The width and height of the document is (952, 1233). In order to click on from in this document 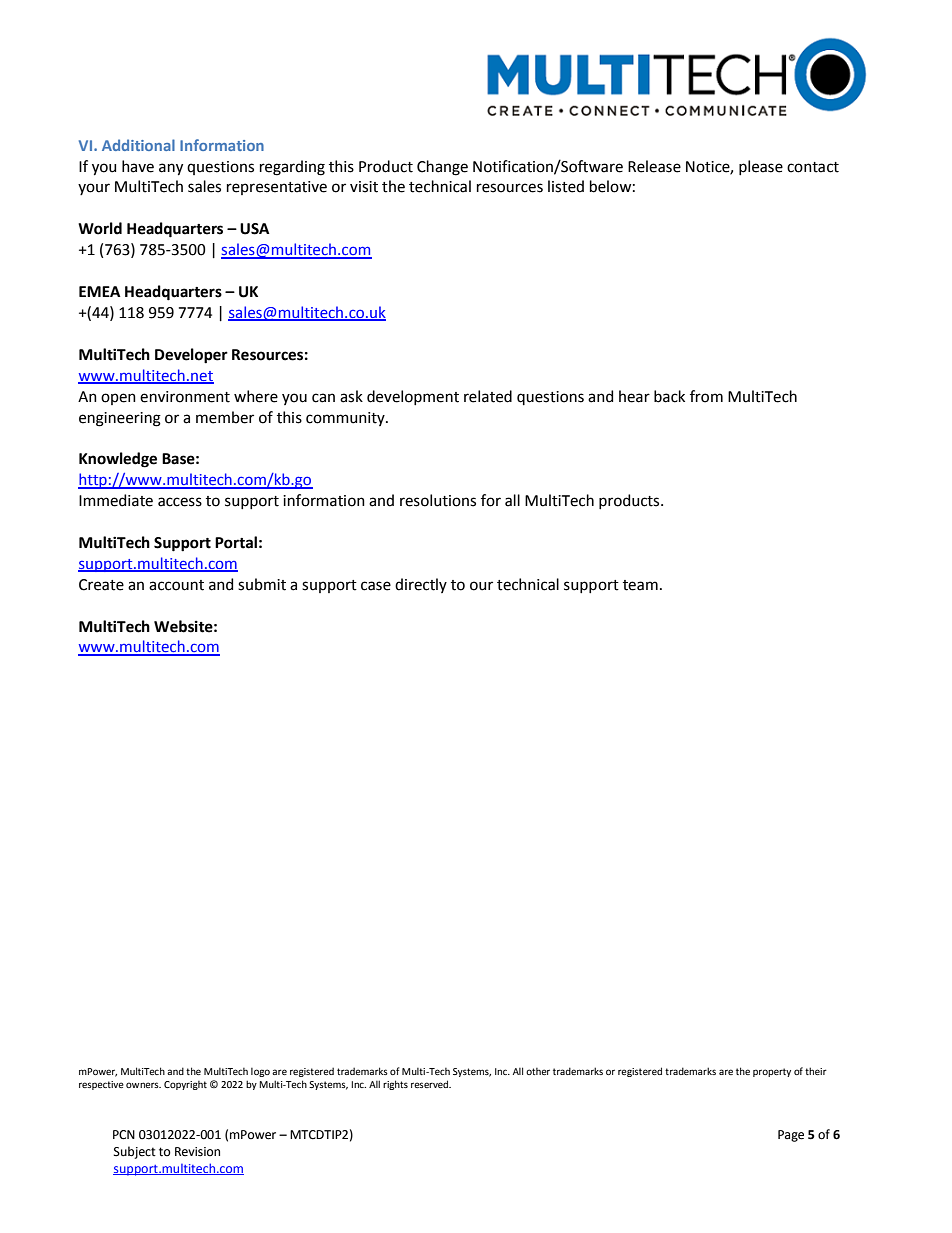, I will do `click(706, 396)`.
